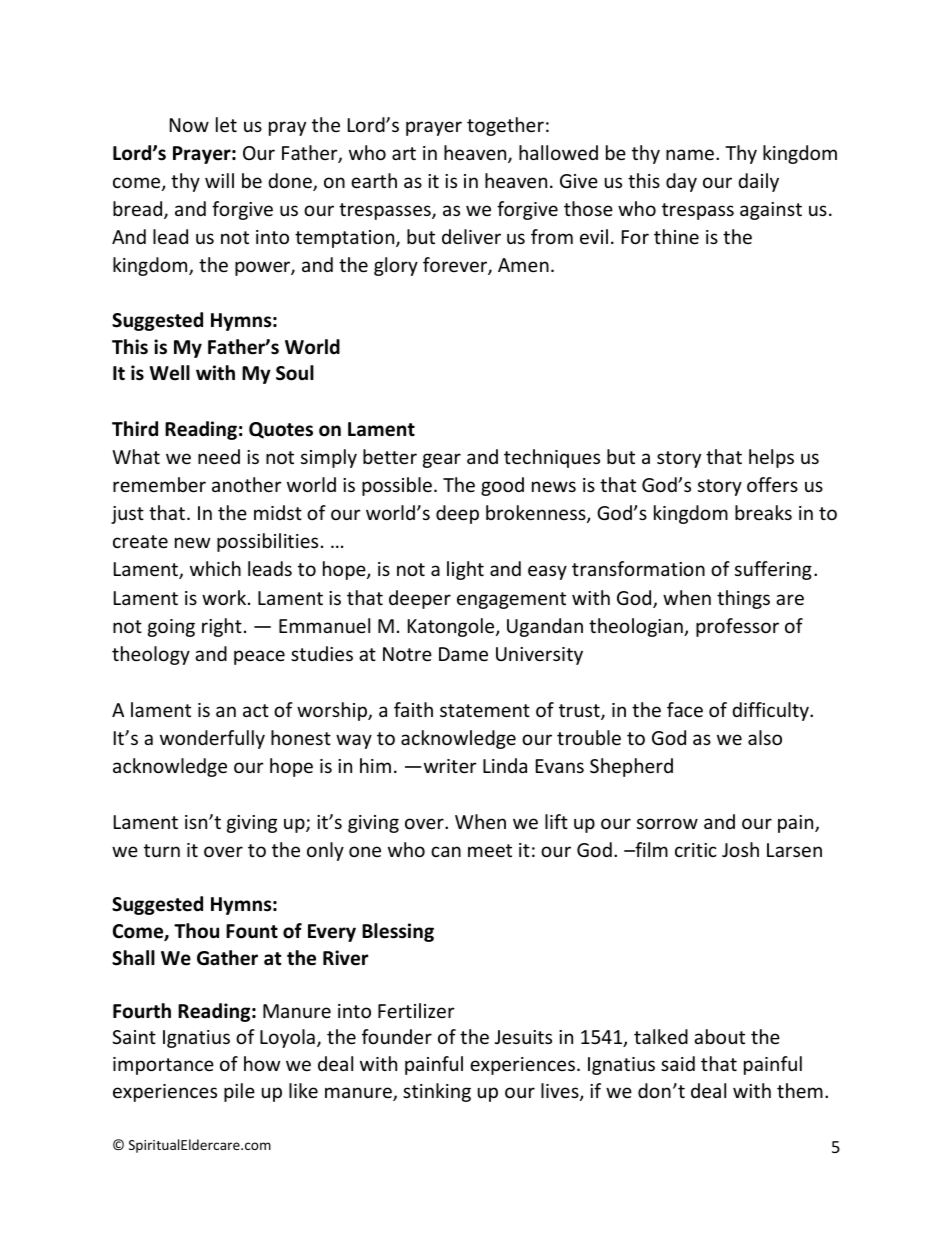  I want to click on engagement, so click(511, 600).
